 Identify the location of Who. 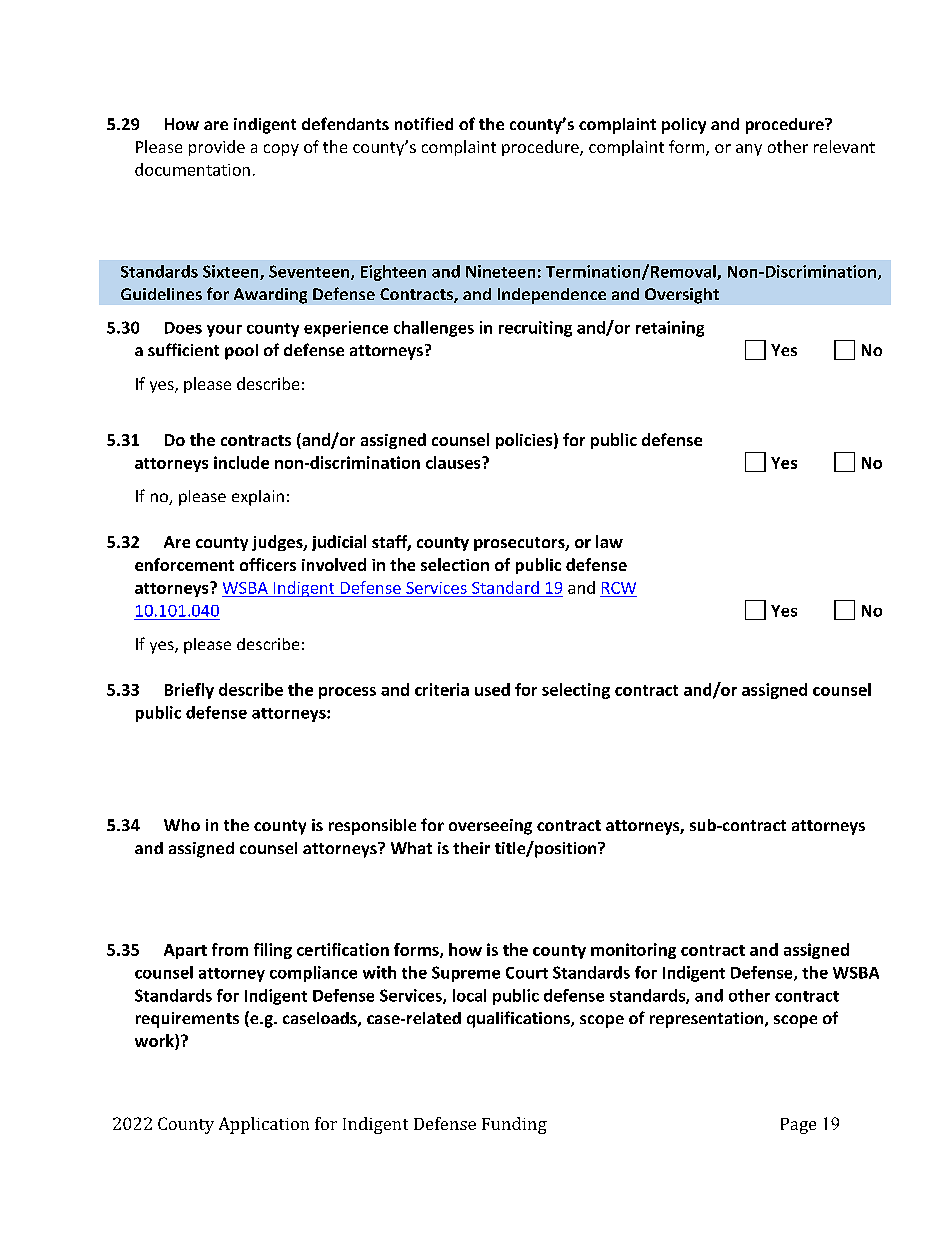
(182, 825).
